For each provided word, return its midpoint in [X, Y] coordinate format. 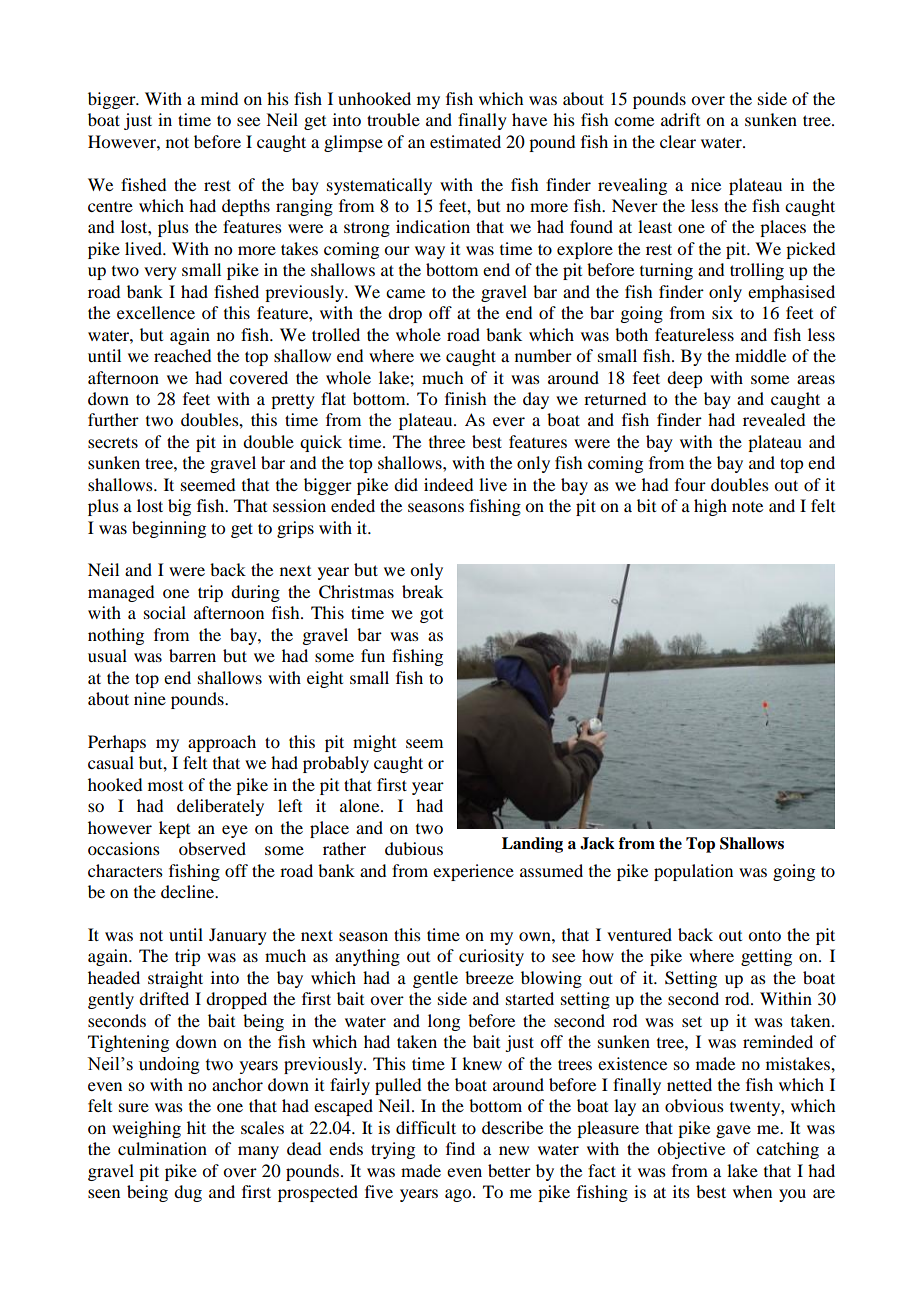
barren [192, 655]
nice [706, 184]
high [710, 507]
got [431, 616]
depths [246, 207]
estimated [465, 141]
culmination [162, 1148]
